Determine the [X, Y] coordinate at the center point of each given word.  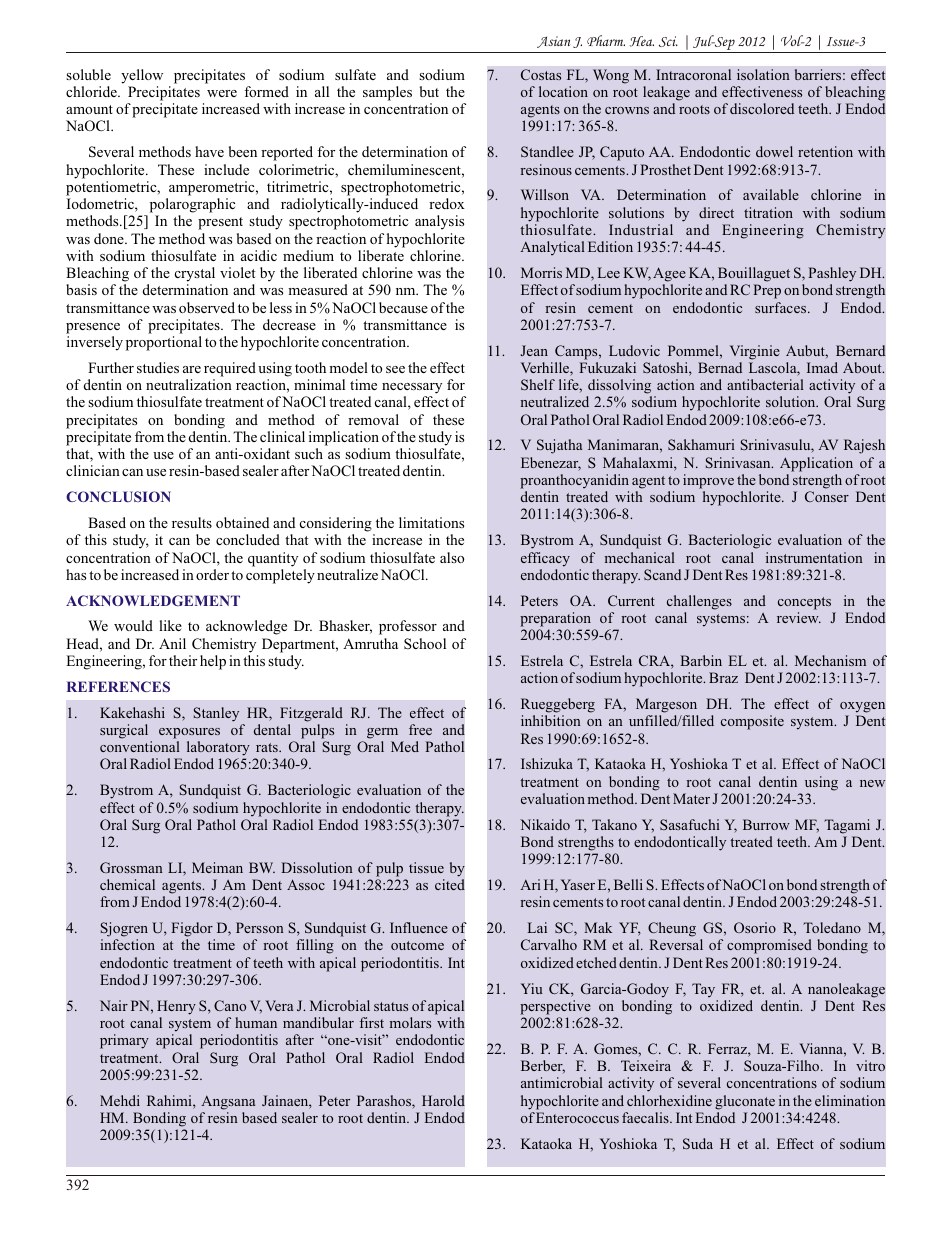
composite [752, 722]
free [420, 729]
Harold [443, 1100]
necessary [412, 388]
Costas [541, 74]
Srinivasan [739, 462]
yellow [142, 76]
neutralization [189, 384]
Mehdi [120, 1100]
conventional [140, 746]
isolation [763, 74]
